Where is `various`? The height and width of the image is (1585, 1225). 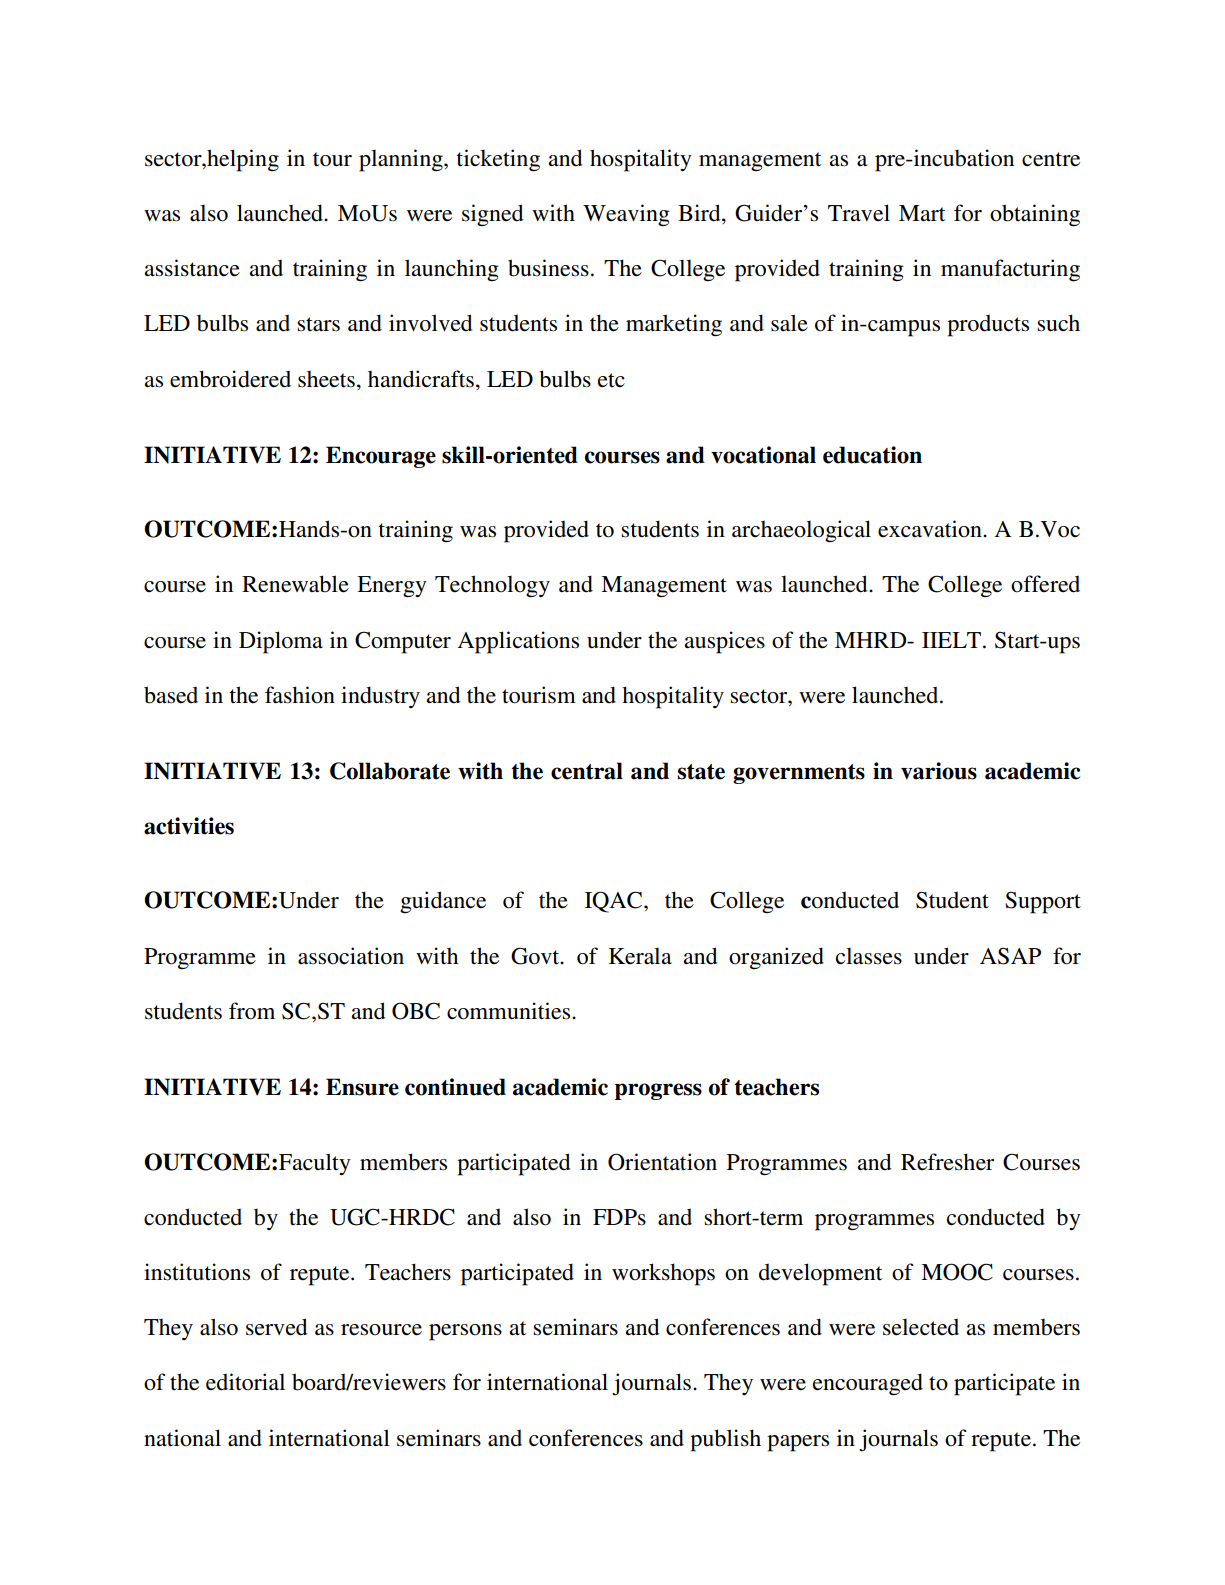 various is located at coordinates (939, 771).
